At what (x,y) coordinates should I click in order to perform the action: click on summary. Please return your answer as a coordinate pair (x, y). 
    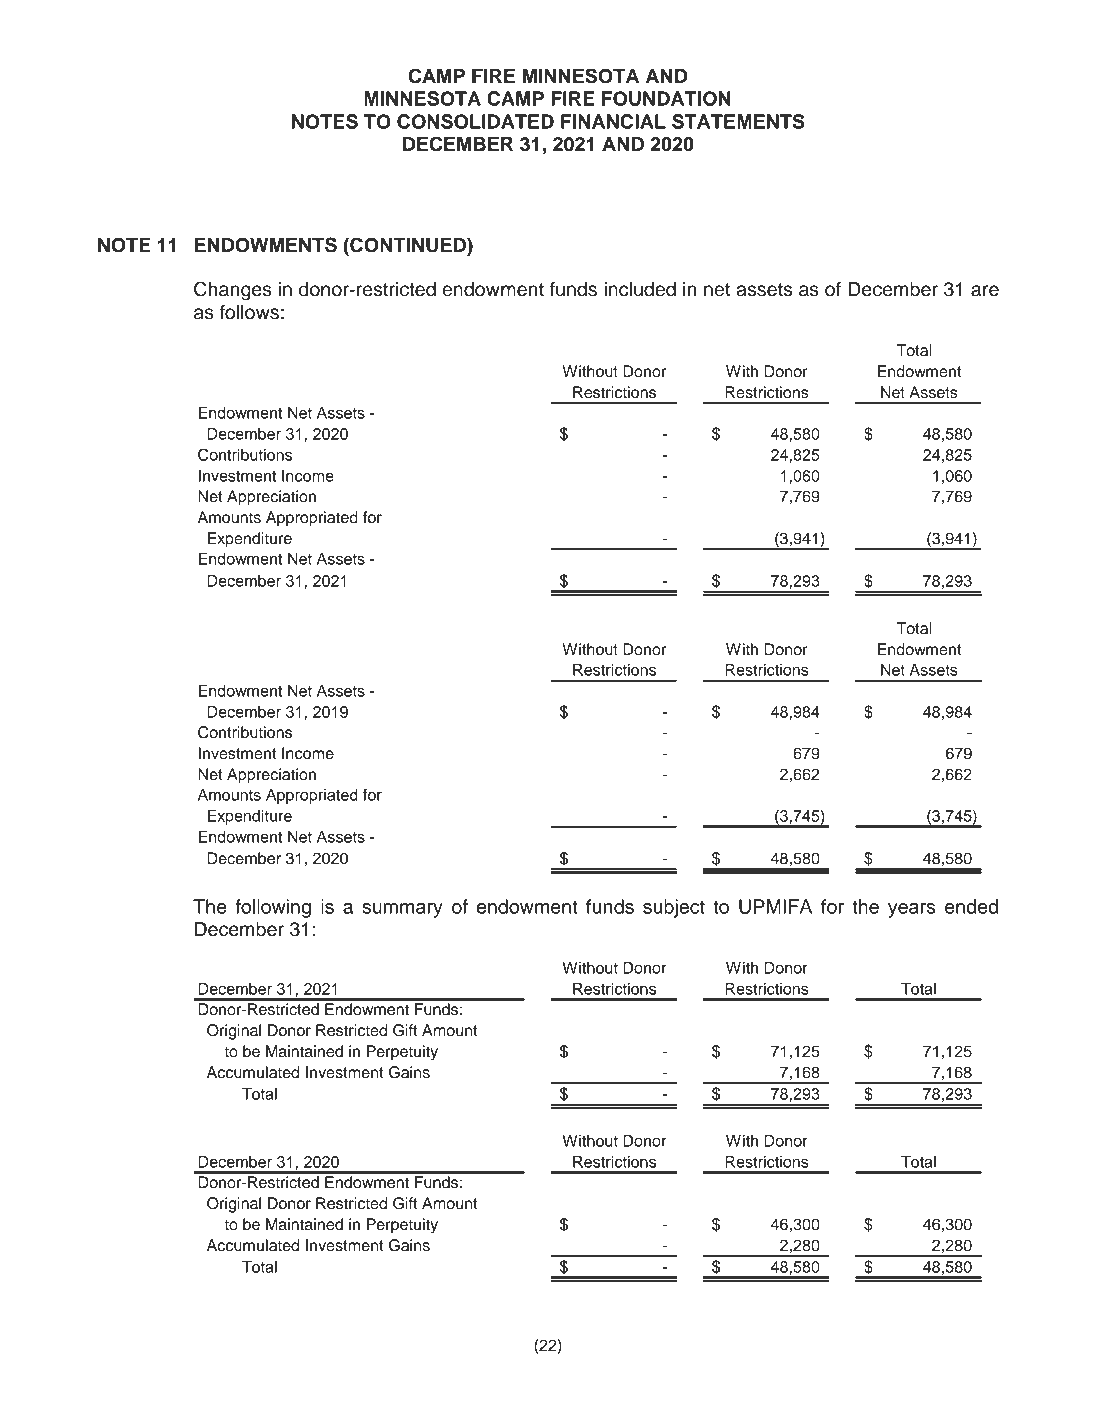
    Looking at the image, I should click on (402, 910).
